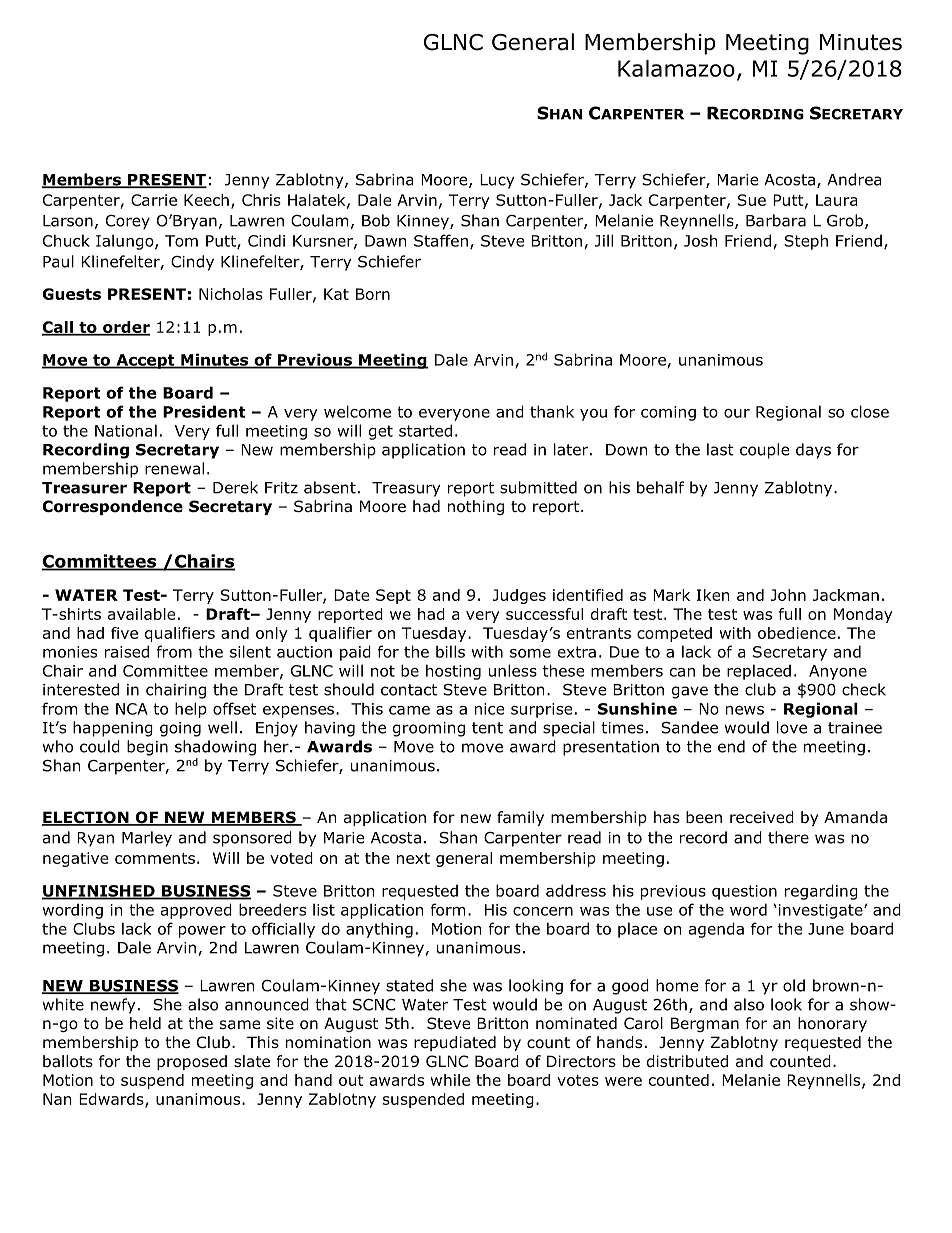  Describe the element at coordinates (519, 596) in the screenshot. I see `Judges` at that location.
